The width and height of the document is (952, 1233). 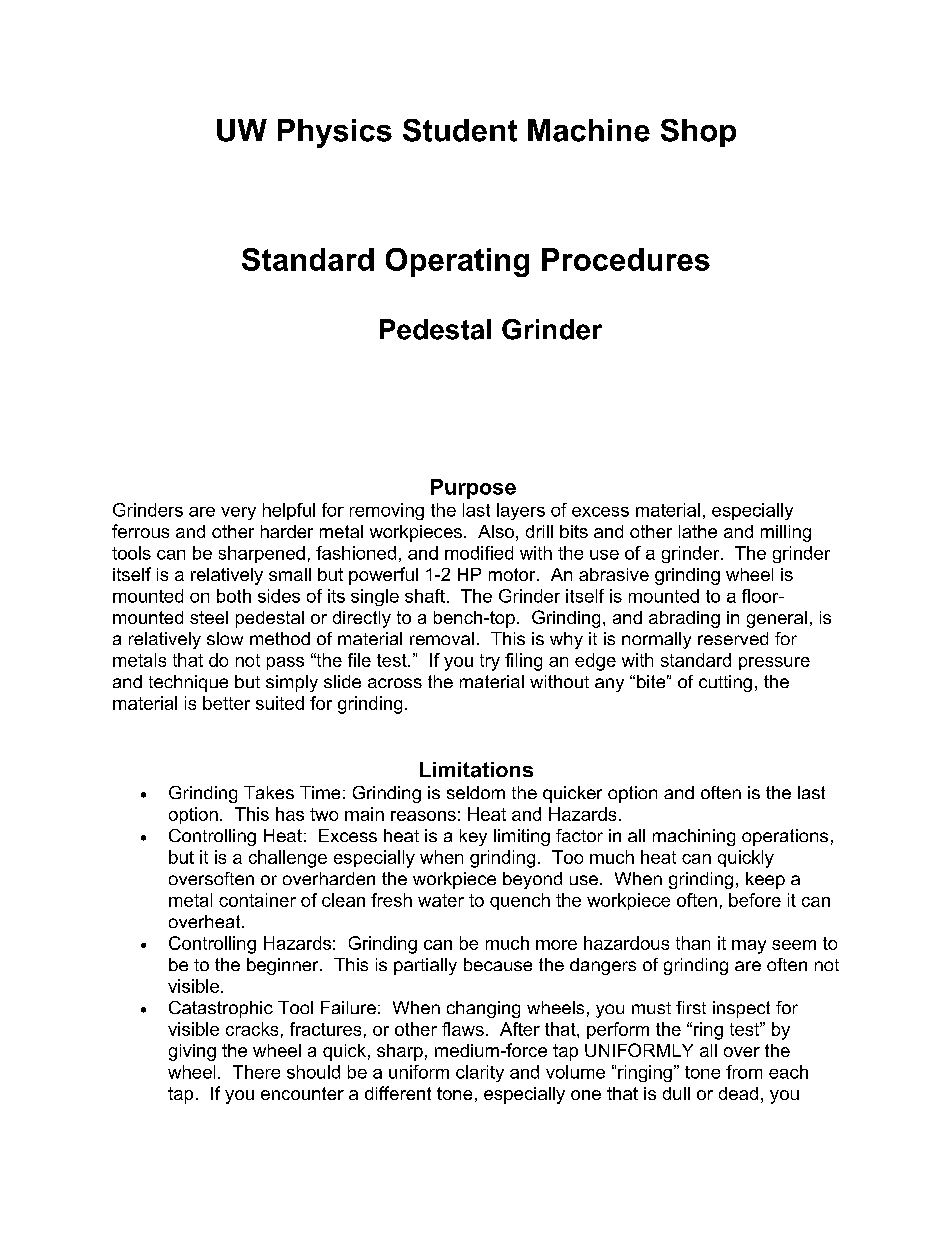 I want to click on Student, so click(x=460, y=130).
